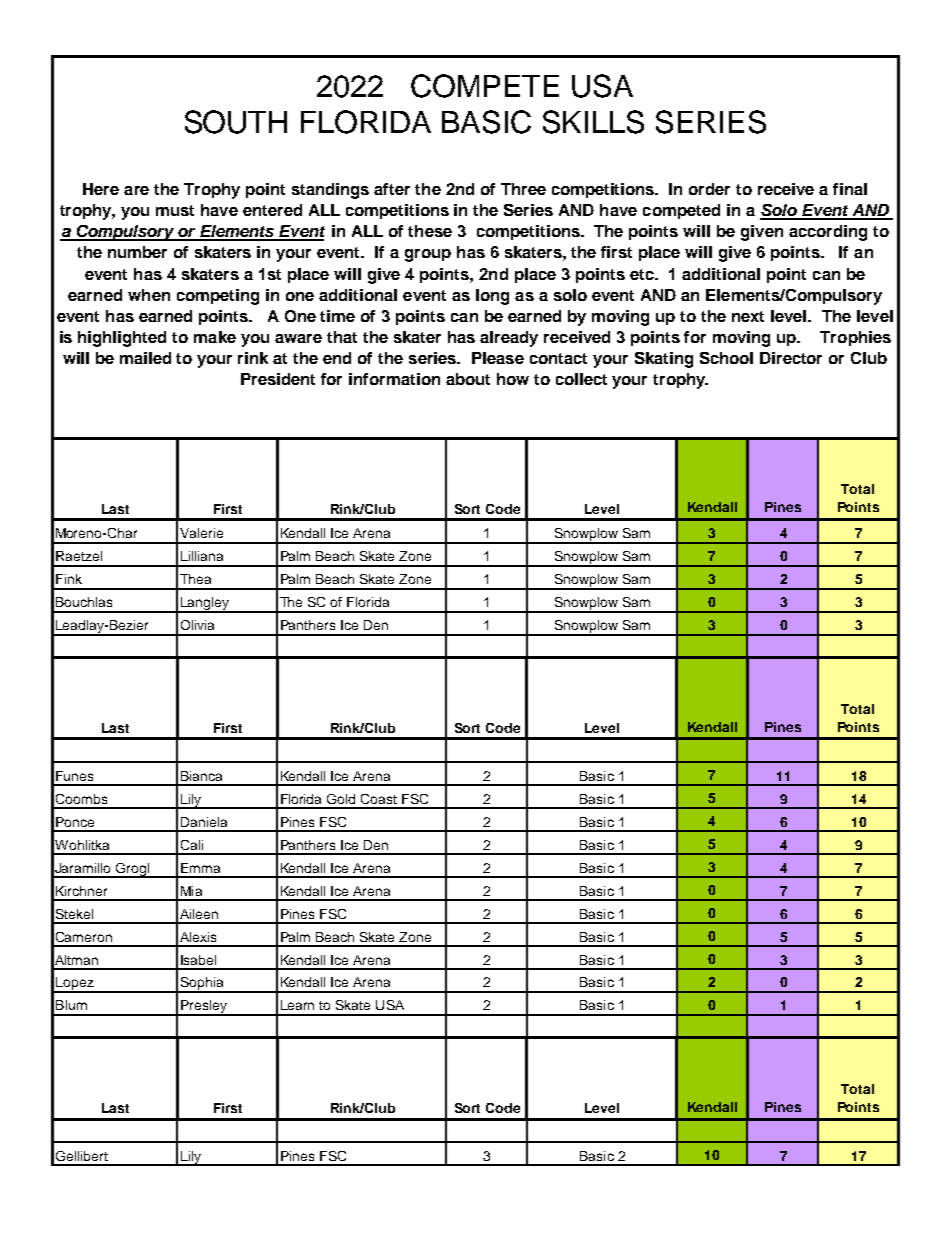  Describe the element at coordinates (145, 358) in the screenshot. I see `mailed` at that location.
